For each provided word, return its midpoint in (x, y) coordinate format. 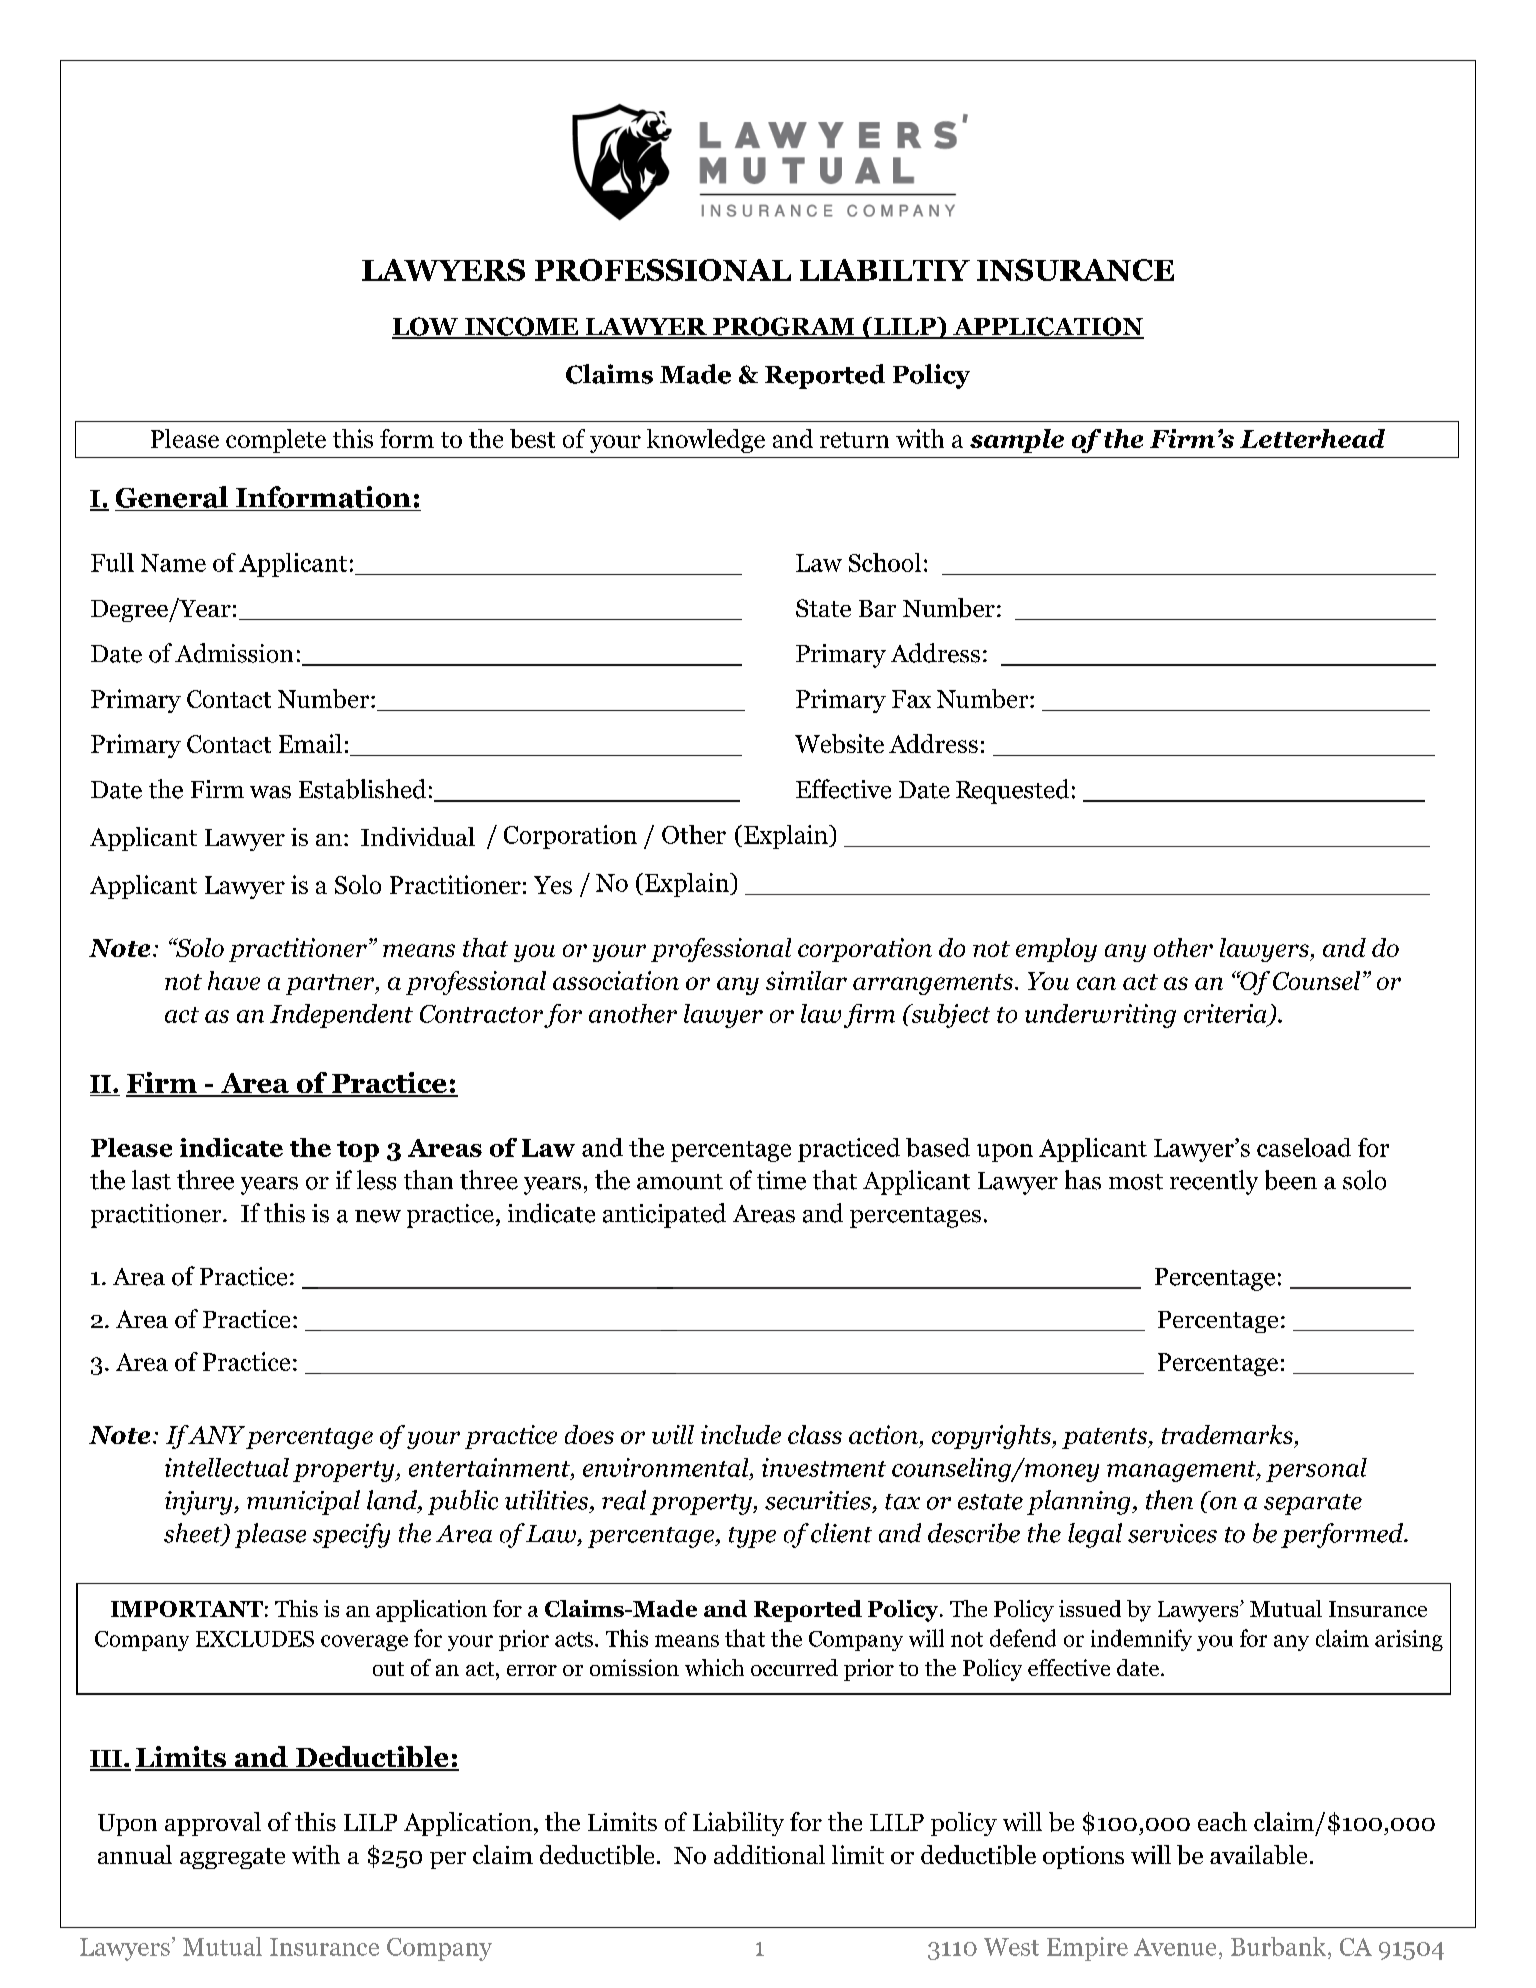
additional (769, 1854)
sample (1017, 441)
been (1291, 1180)
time (781, 1180)
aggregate (232, 1858)
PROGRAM (784, 327)
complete (276, 441)
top (358, 1151)
